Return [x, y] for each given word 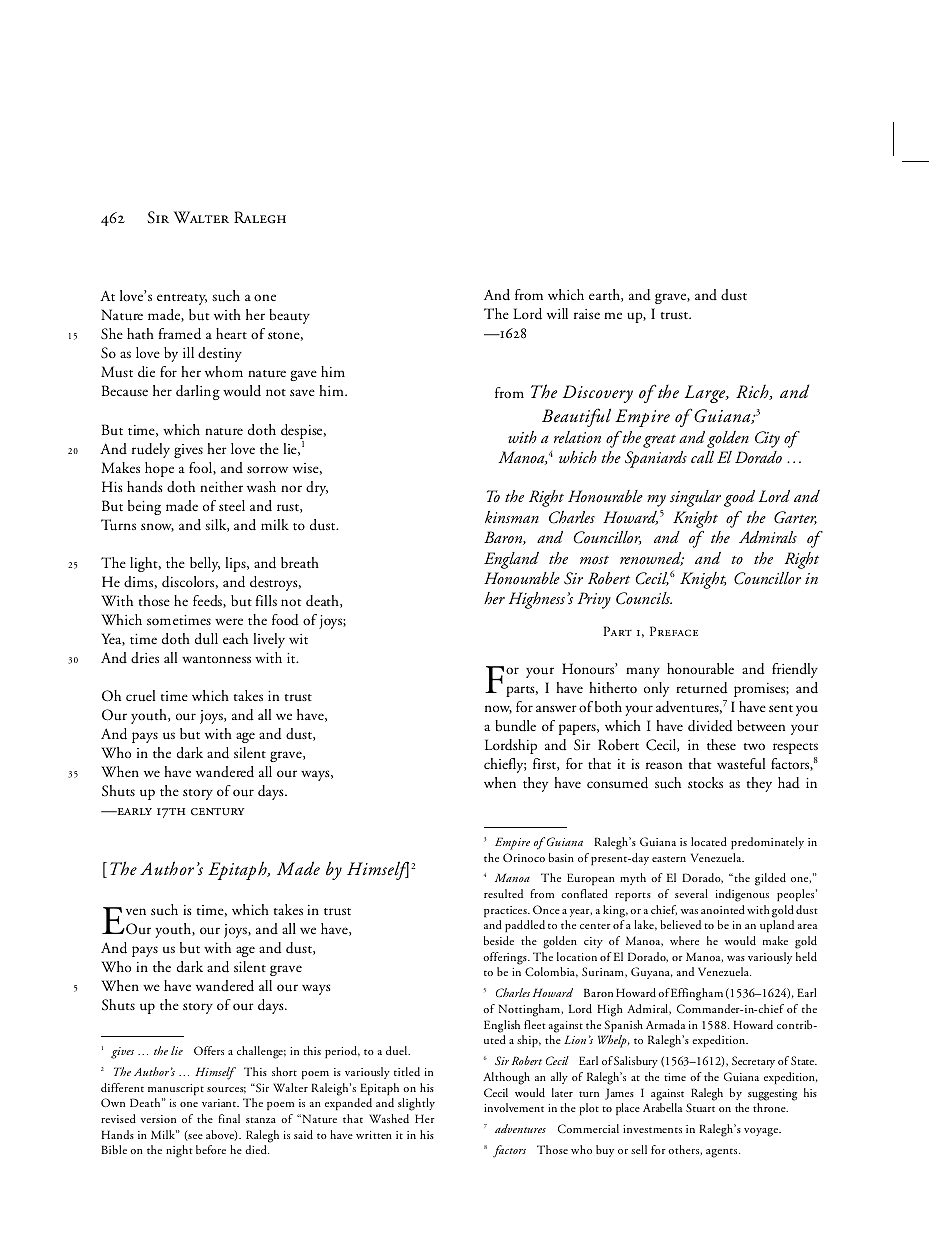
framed [180, 334]
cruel [140, 696]
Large [706, 394]
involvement [514, 1107]
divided [710, 726]
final [229, 1118]
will [557, 313]
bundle [515, 726]
